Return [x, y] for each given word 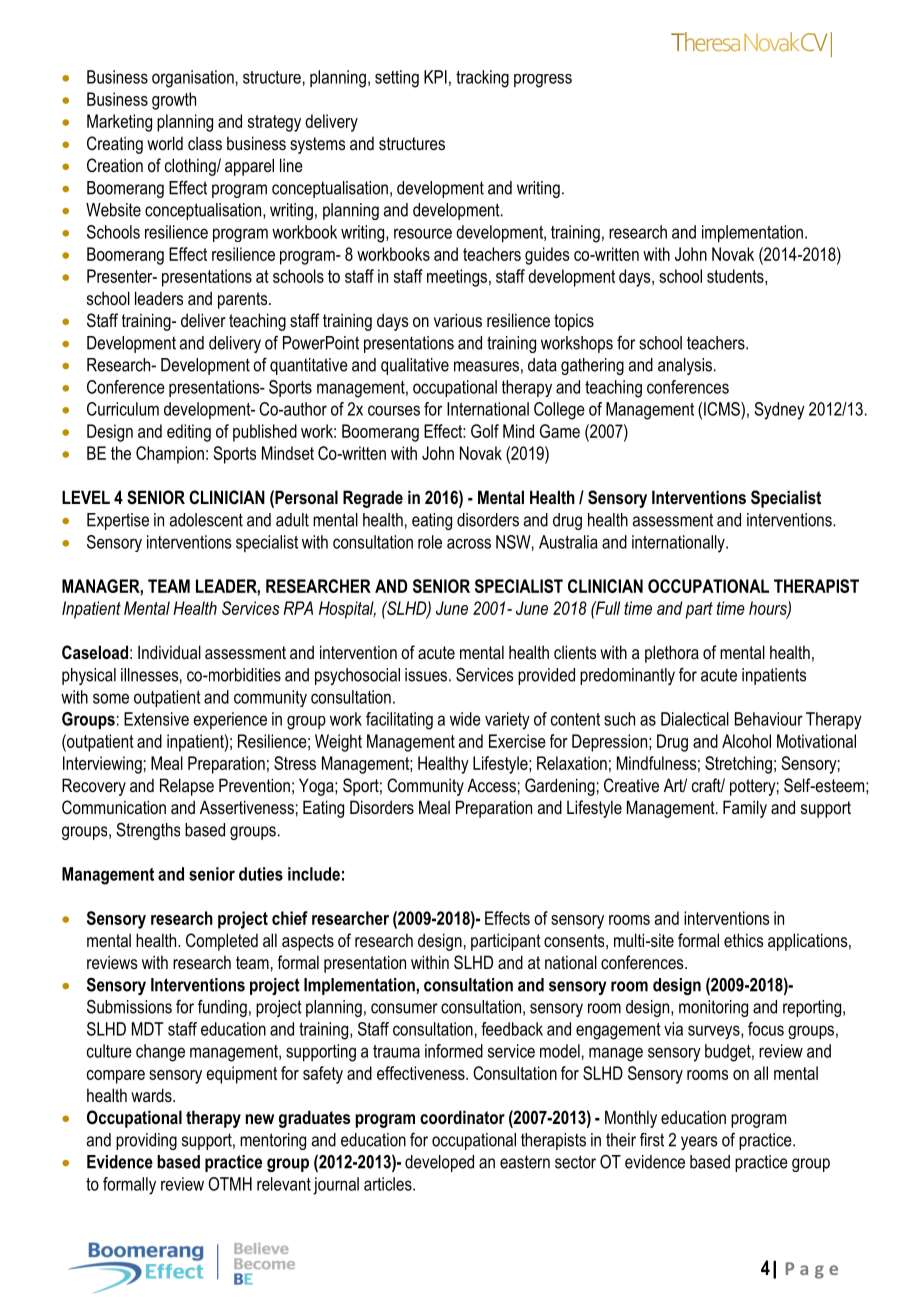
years [699, 1143]
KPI [435, 77]
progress [543, 81]
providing [146, 1141]
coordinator [462, 1117]
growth [174, 101]
